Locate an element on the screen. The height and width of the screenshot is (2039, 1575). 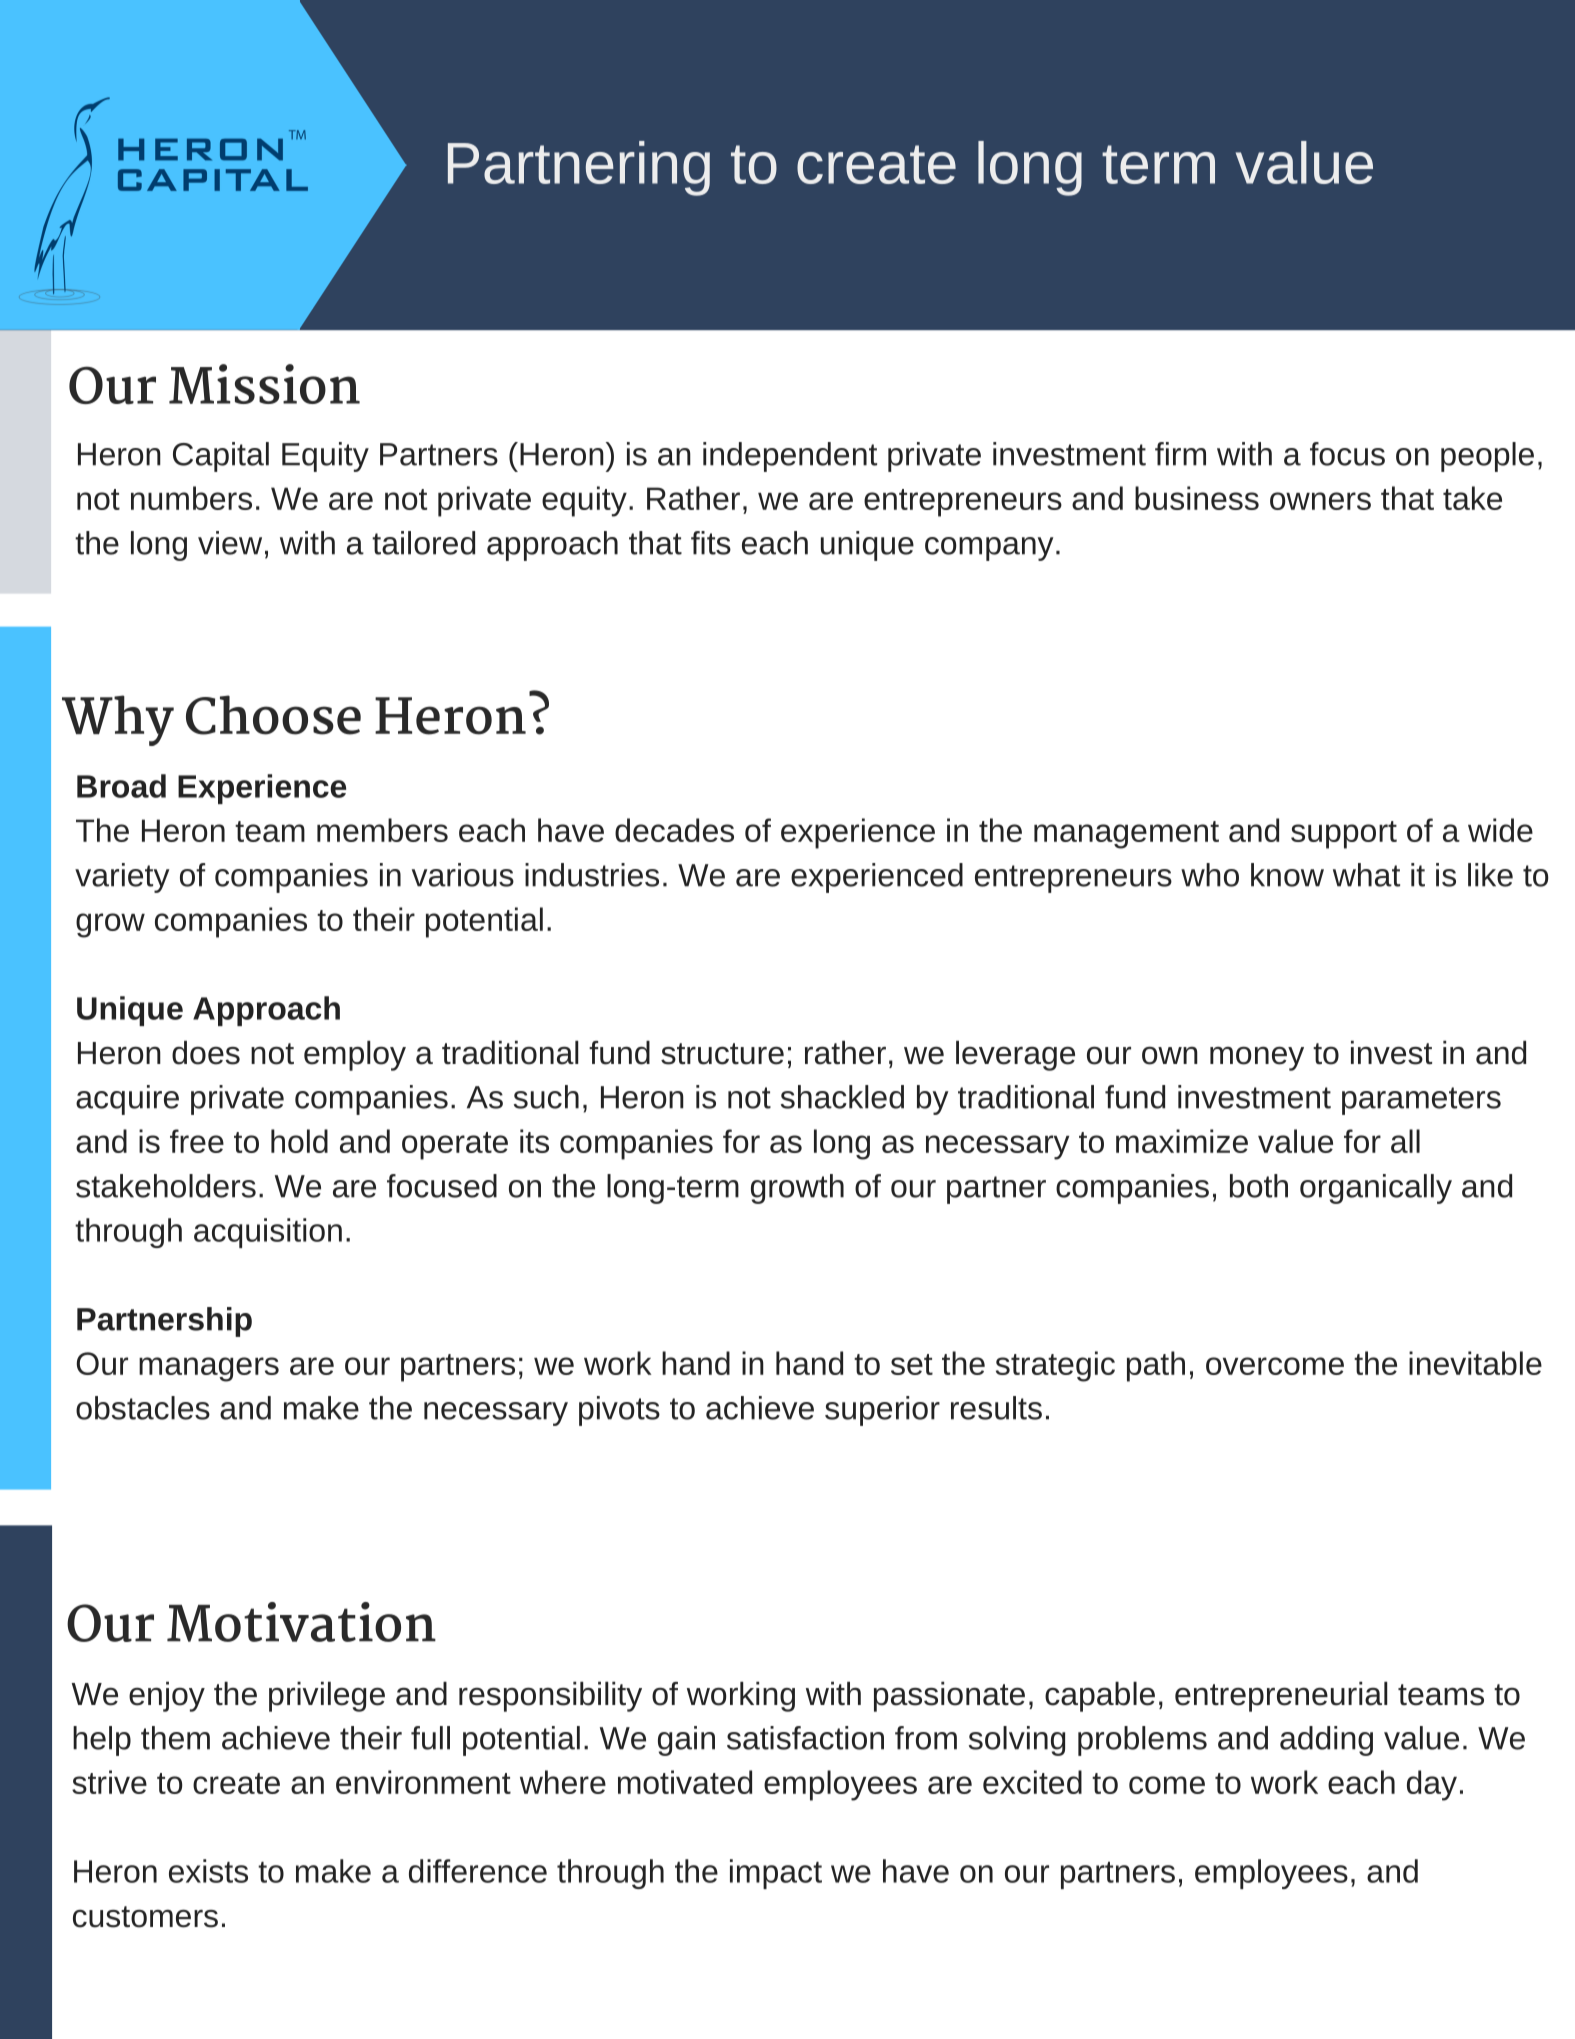
variety is located at coordinates (122, 878).
